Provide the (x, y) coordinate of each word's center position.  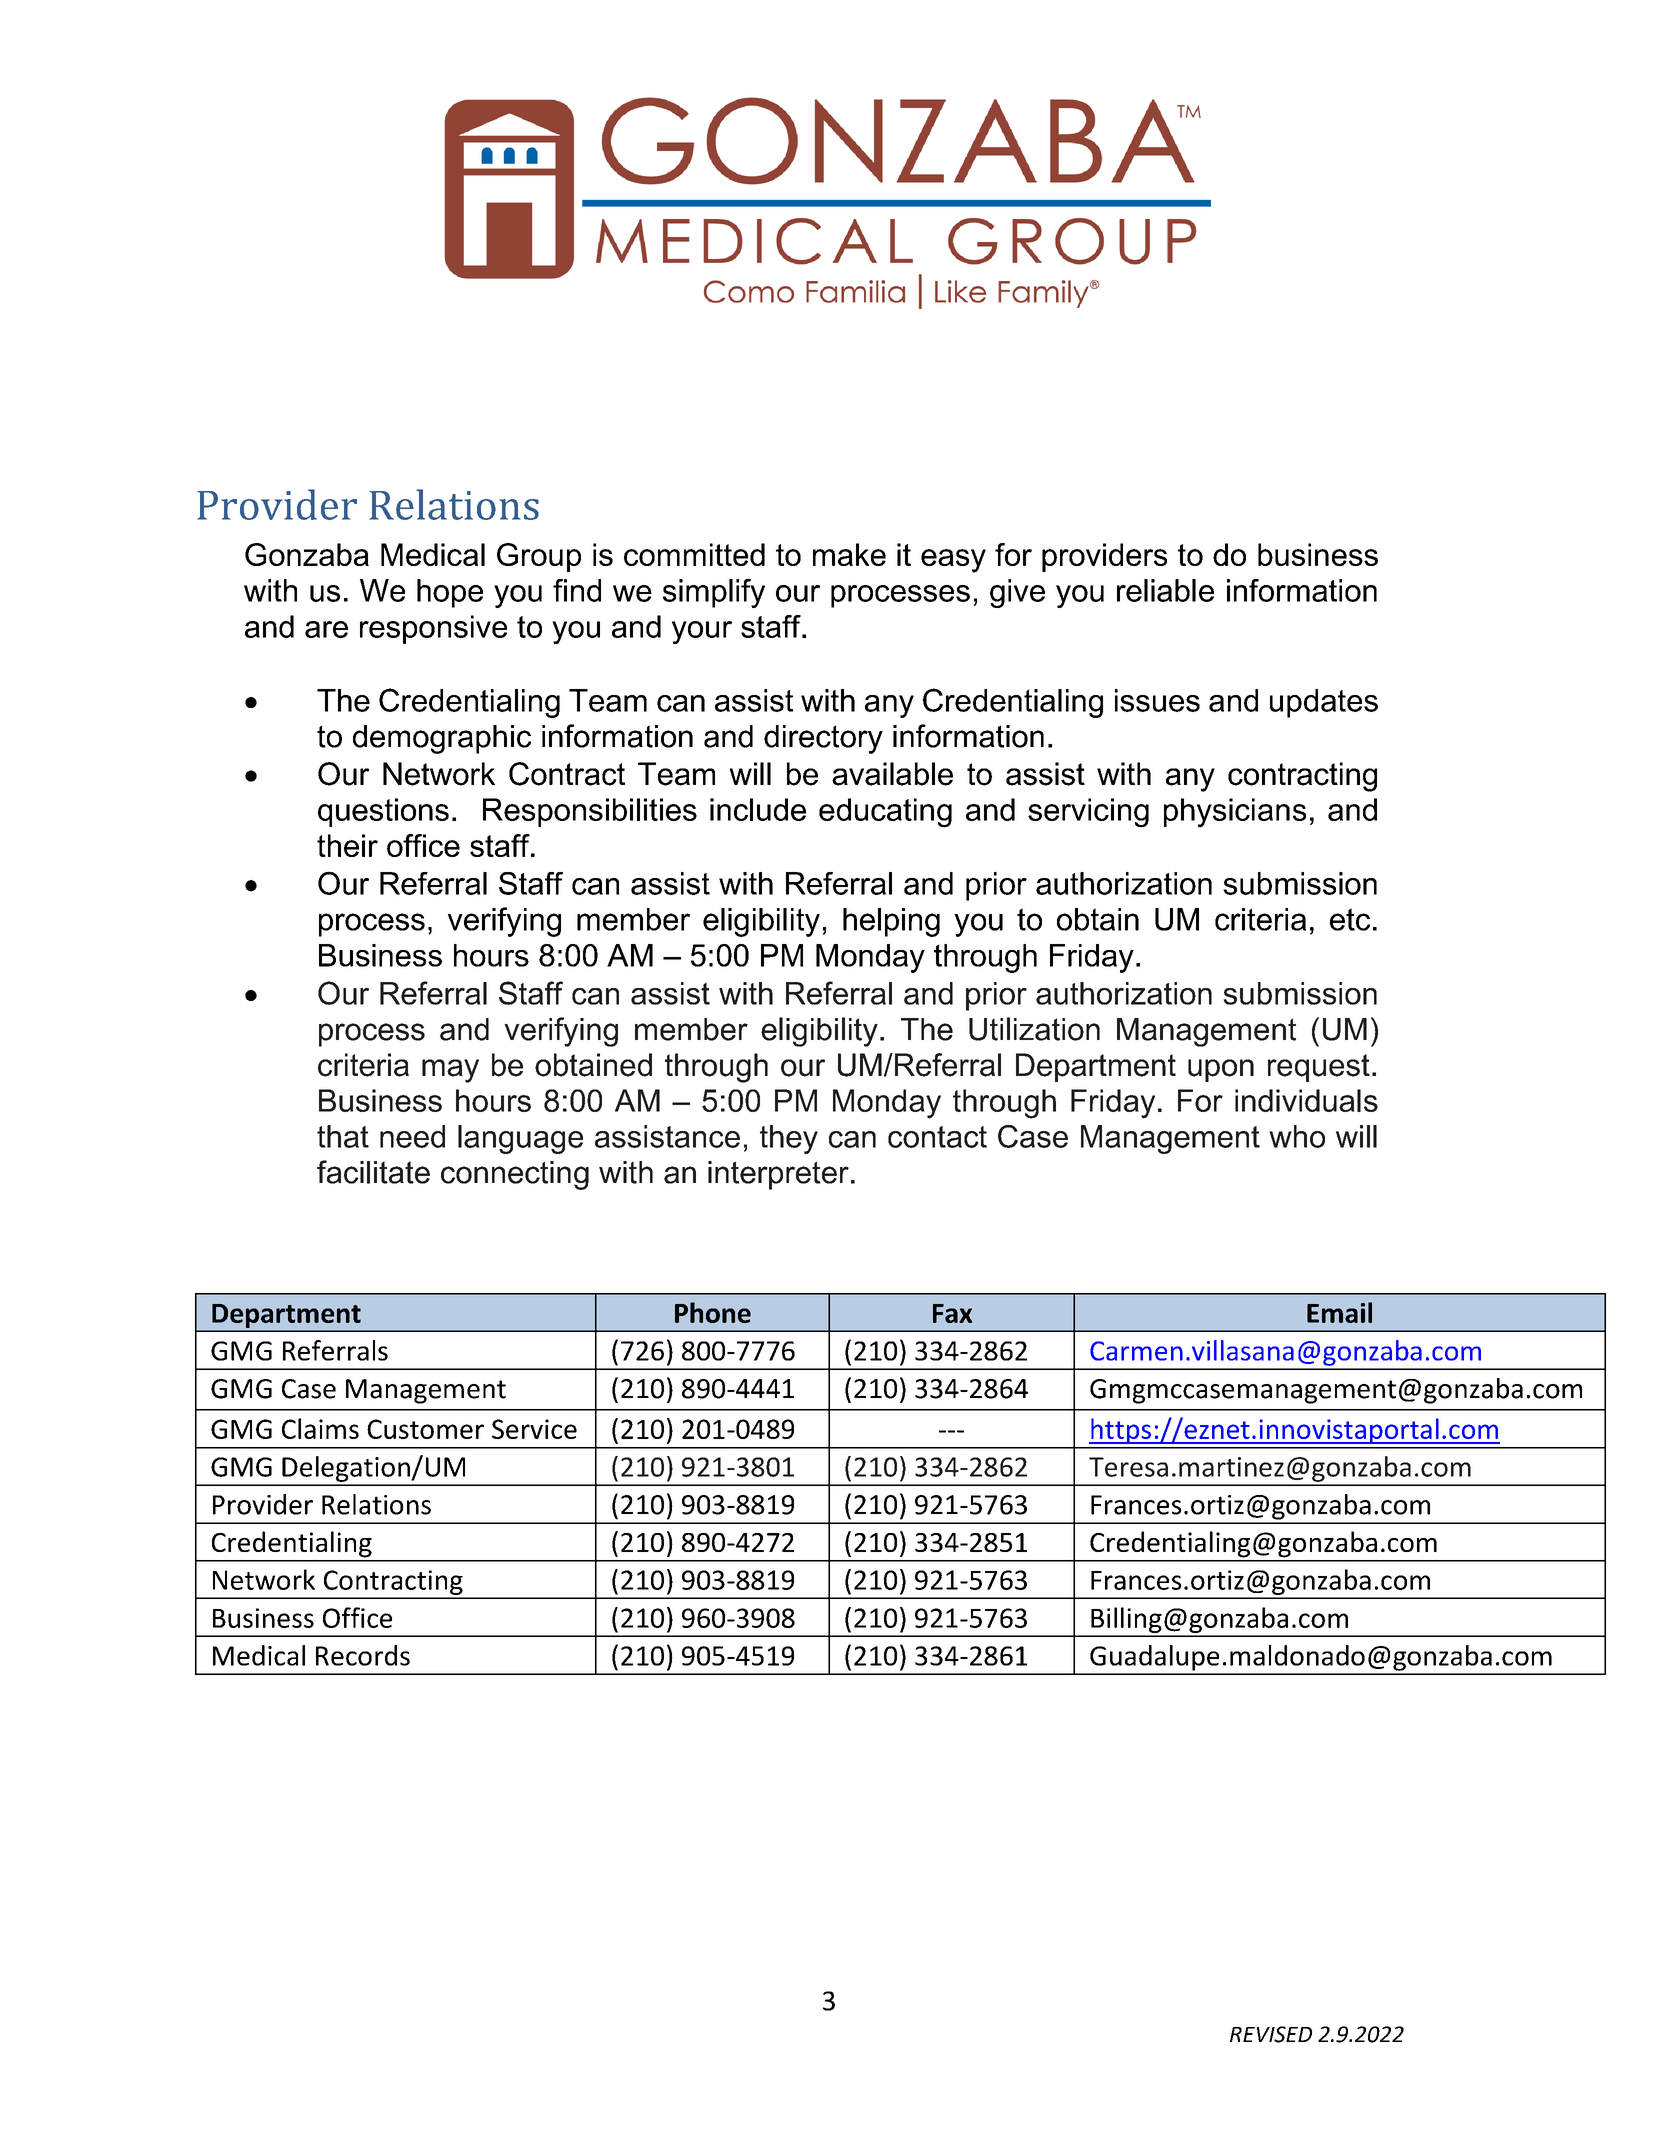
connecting (515, 1175)
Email (1339, 1312)
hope (450, 593)
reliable (1165, 590)
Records (363, 1655)
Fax (952, 1313)
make (849, 554)
